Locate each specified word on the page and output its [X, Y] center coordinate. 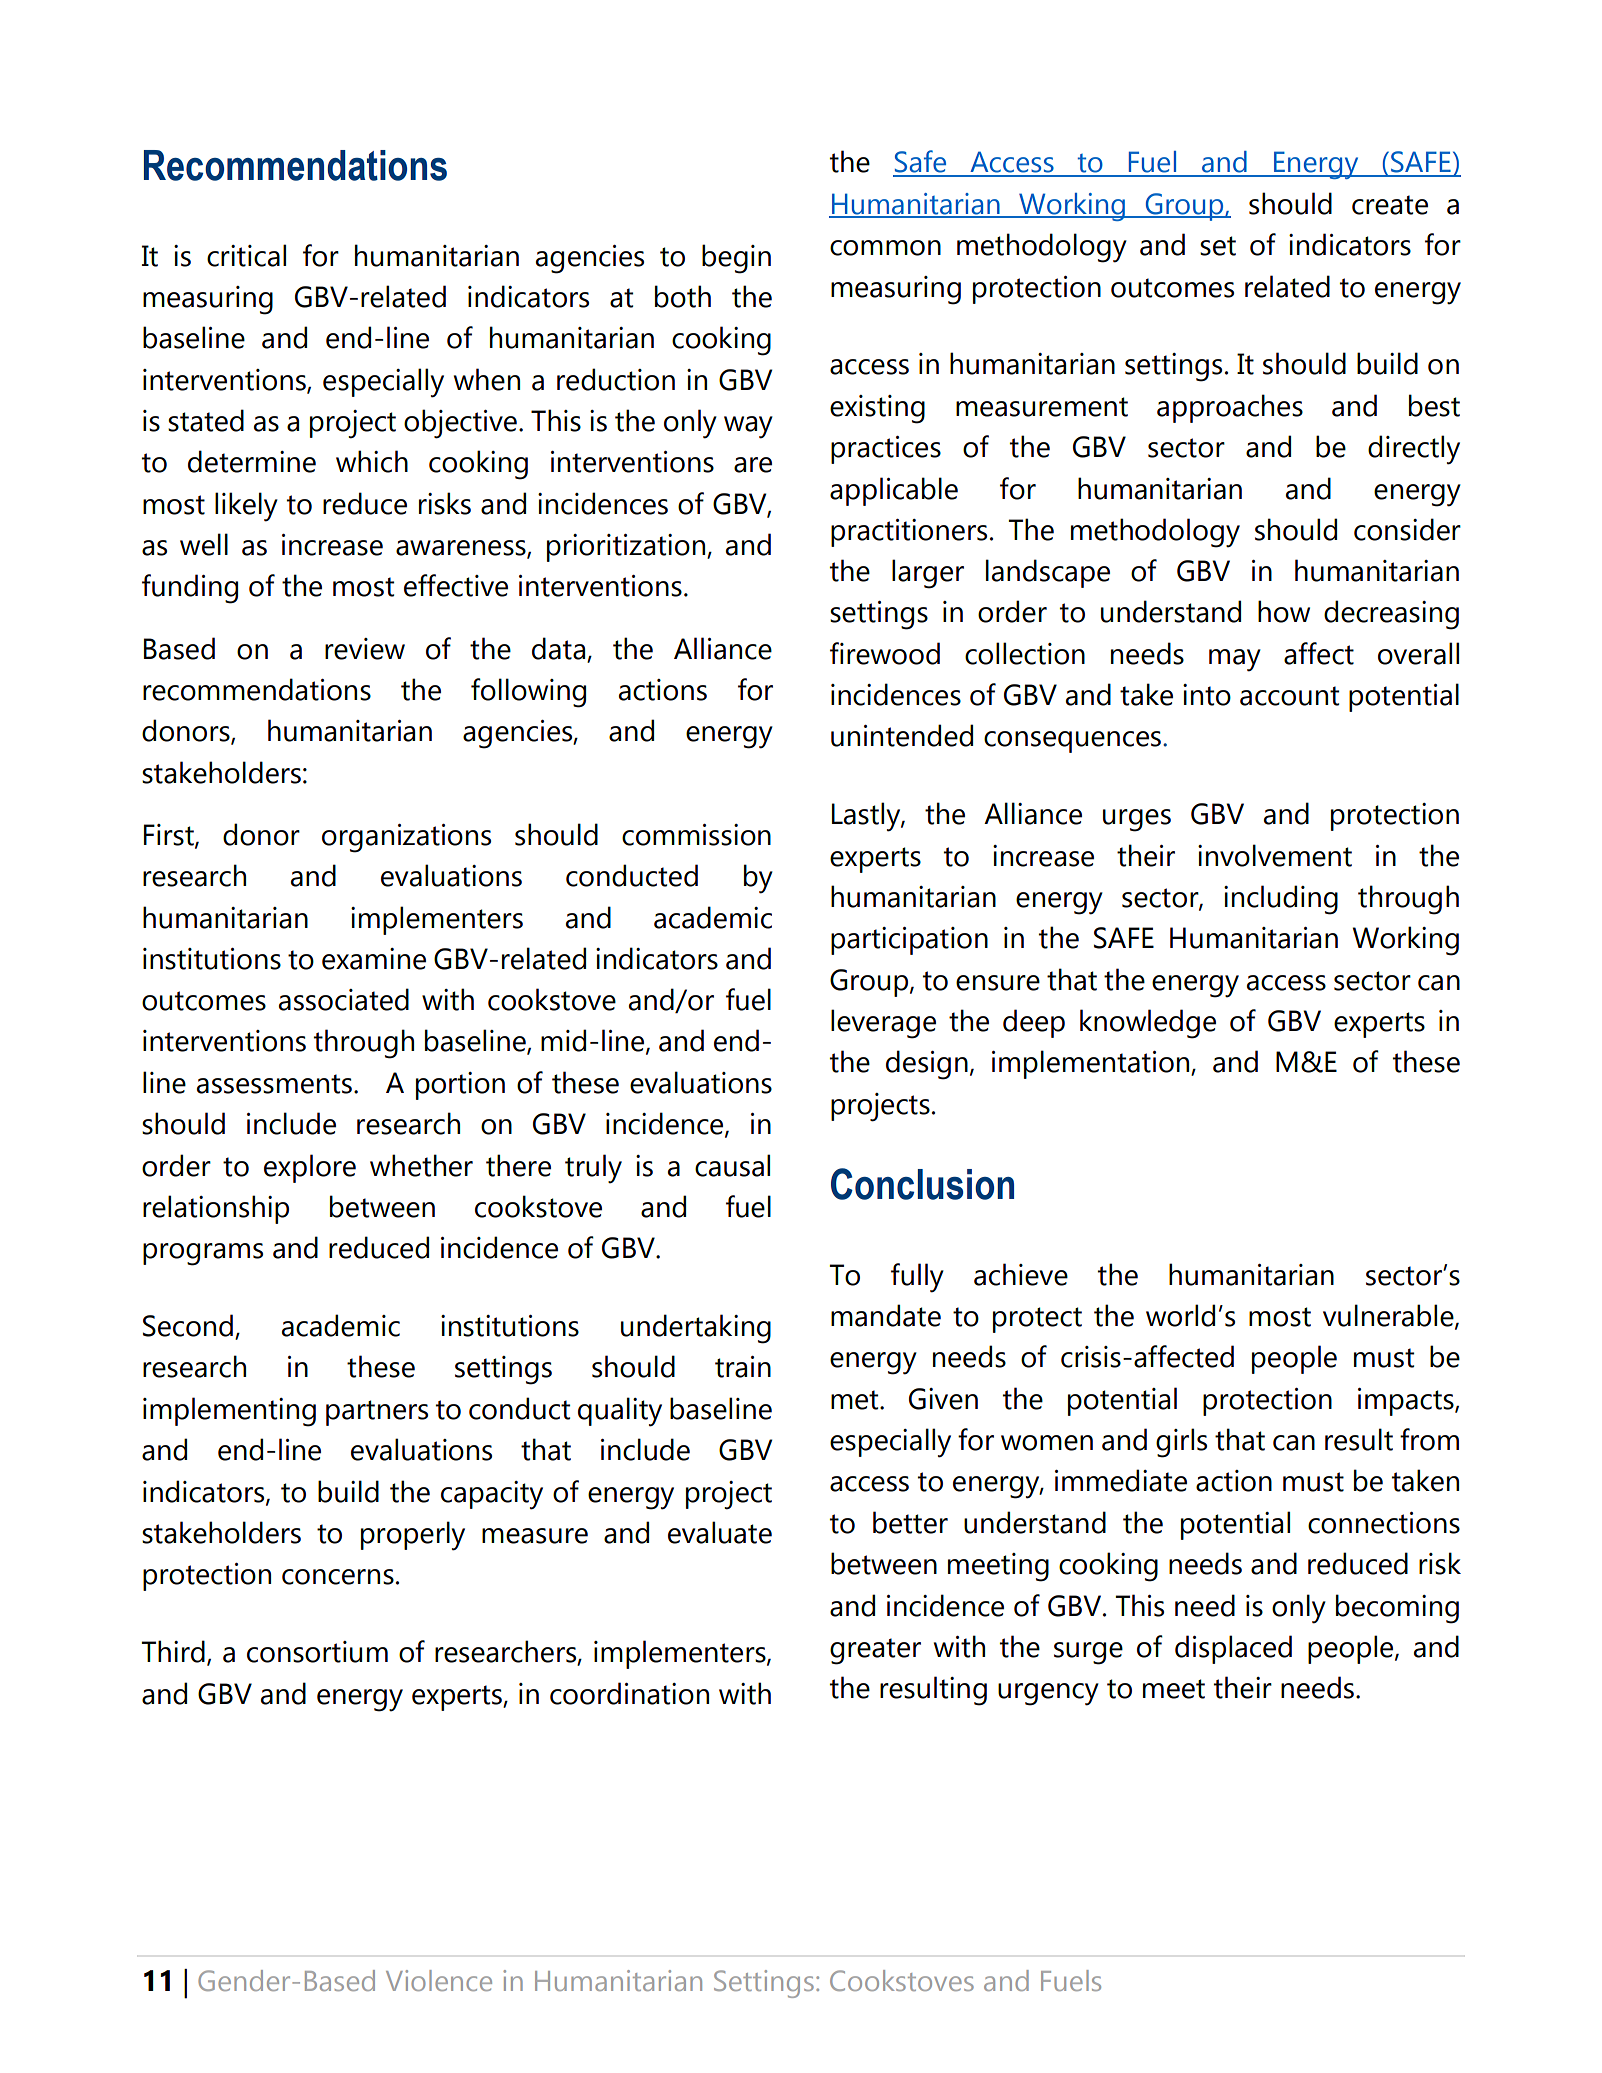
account [1289, 696]
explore [310, 1168]
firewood [885, 653]
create [1390, 205]
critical [246, 255]
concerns [338, 1577]
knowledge [1148, 1024]
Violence [439, 1980]
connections [1384, 1523]
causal [732, 1165]
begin [736, 259]
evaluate [720, 1532]
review [365, 649]
